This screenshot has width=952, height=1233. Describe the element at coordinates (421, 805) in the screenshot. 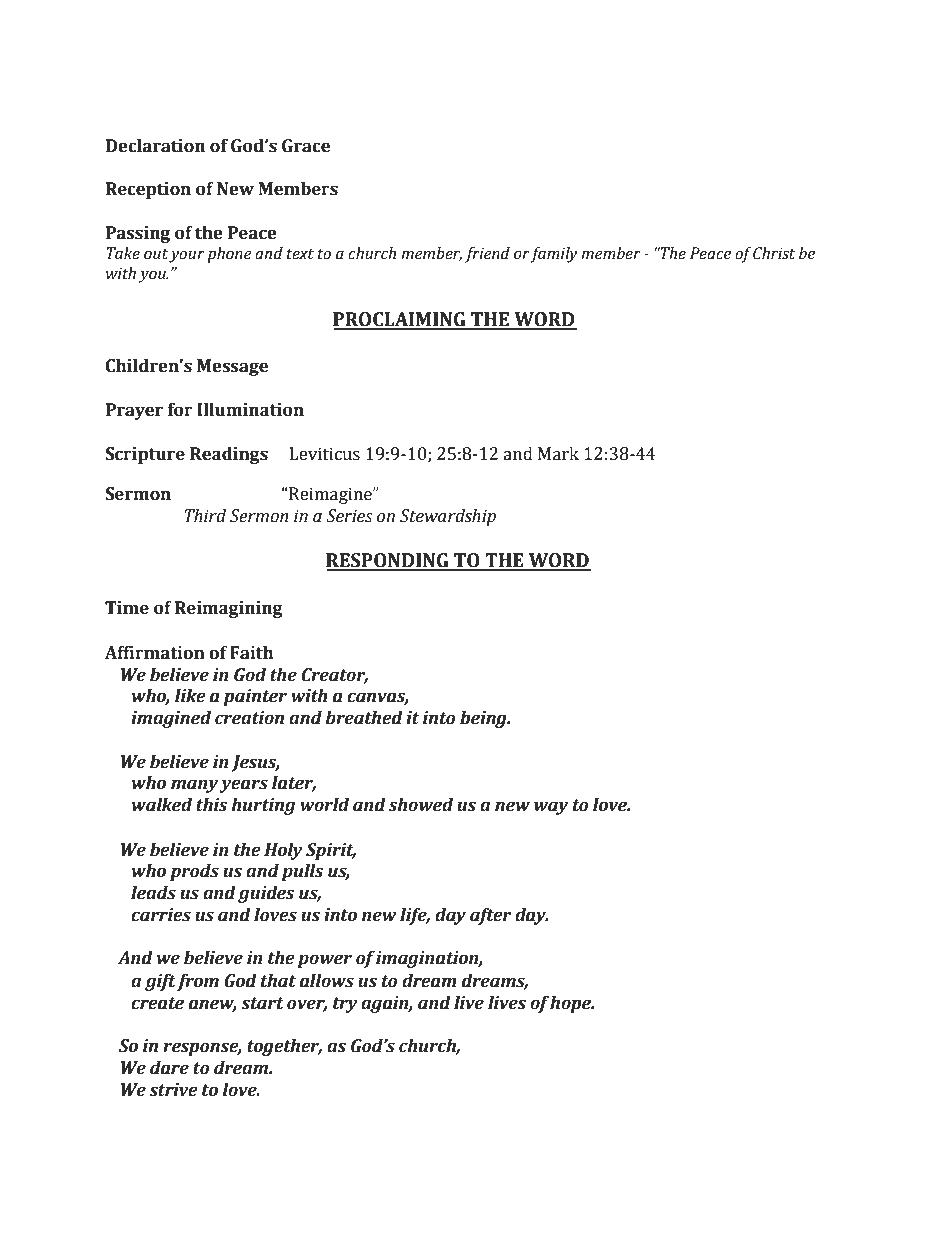

I see `showed` at that location.
